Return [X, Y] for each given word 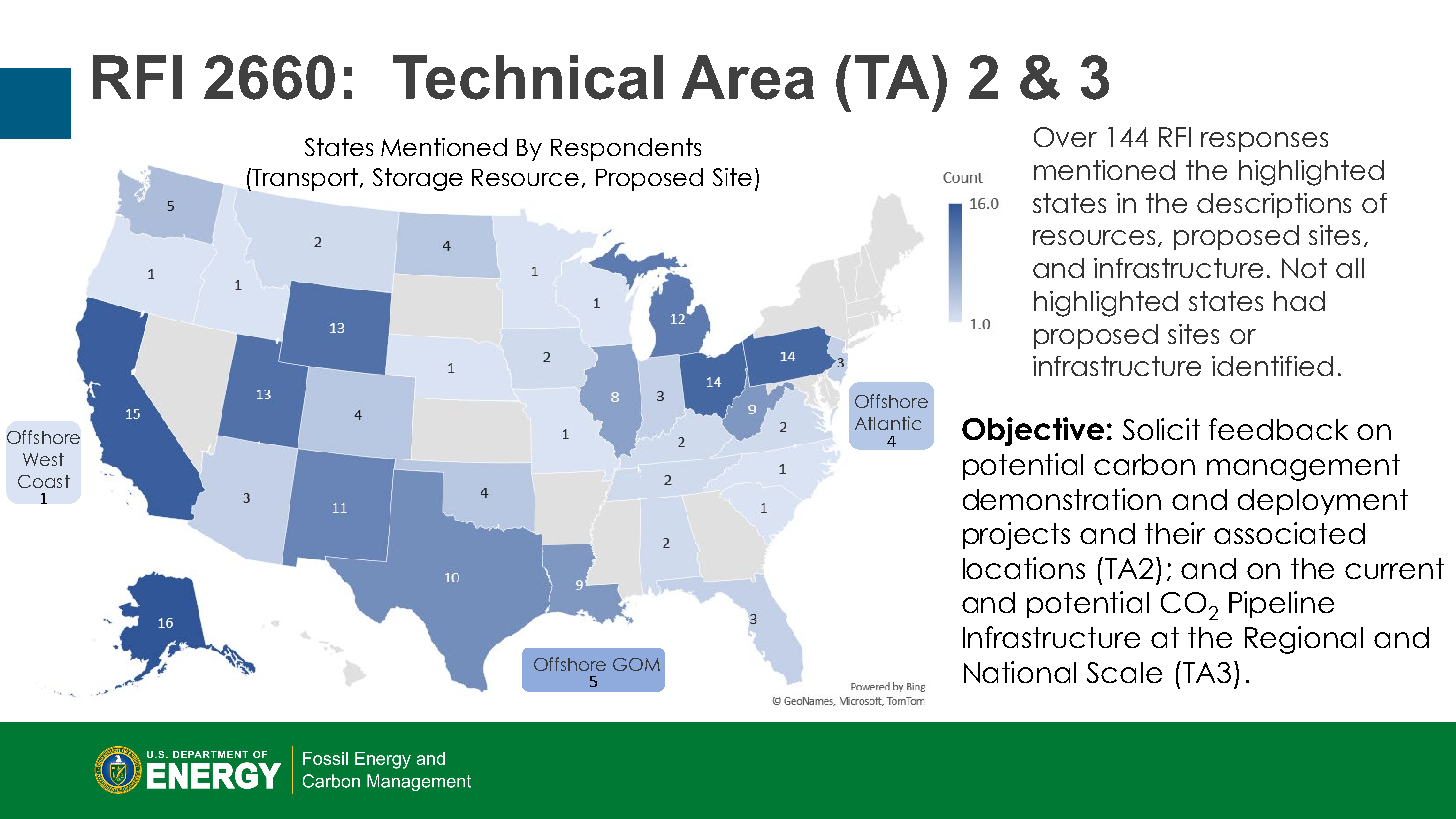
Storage [418, 179]
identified [1272, 366]
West [43, 459]
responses [1264, 142]
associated [1289, 533]
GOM [636, 664]
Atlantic [888, 423]
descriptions [1274, 205]
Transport [305, 179]
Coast [44, 481]
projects [1016, 536]
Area [748, 77]
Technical [528, 77]
